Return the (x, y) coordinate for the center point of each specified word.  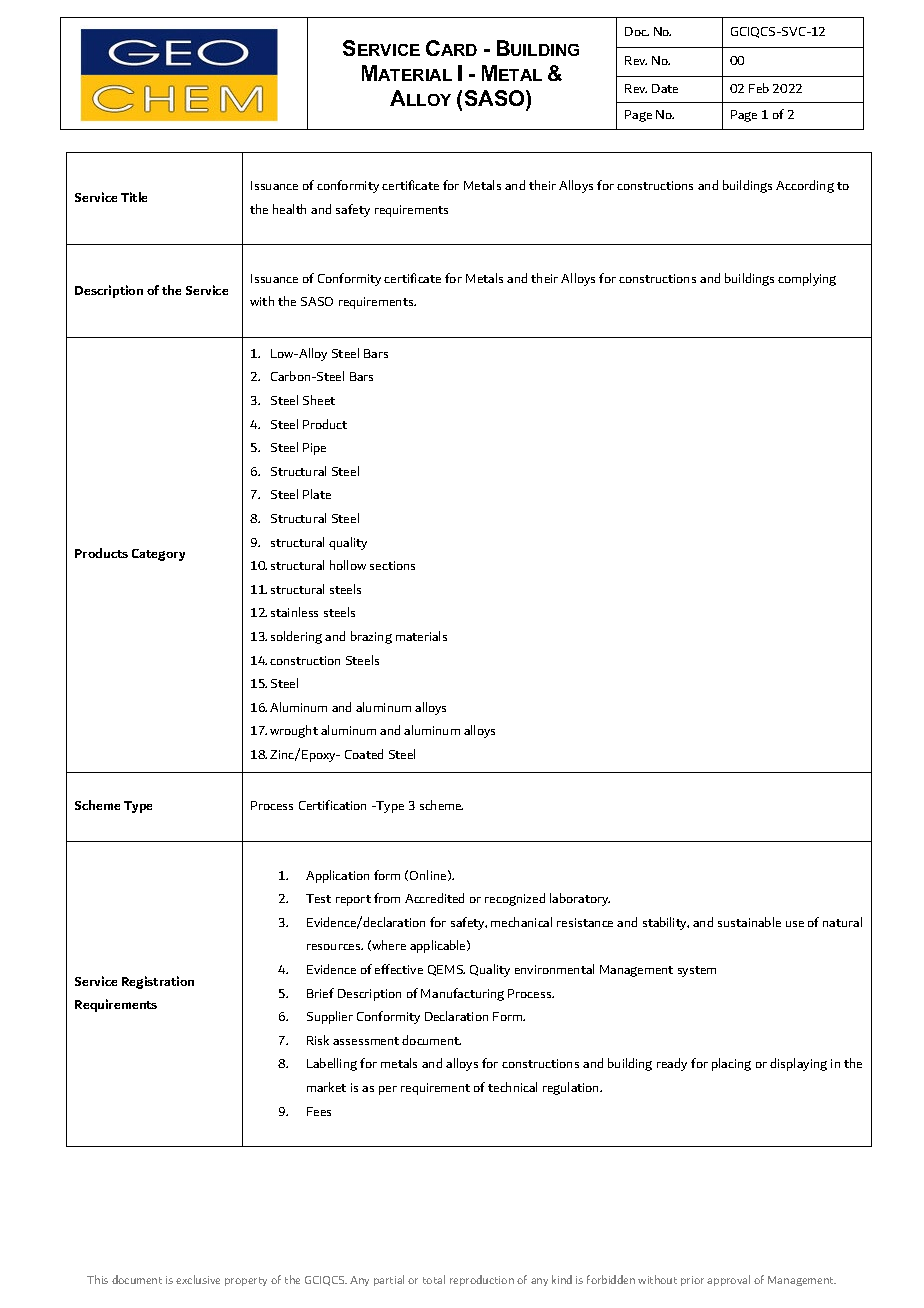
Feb (759, 88)
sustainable (749, 922)
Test (318, 898)
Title (134, 197)
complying (807, 279)
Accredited (434, 898)
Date (665, 88)
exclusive (198, 1279)
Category (158, 555)
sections (392, 565)
